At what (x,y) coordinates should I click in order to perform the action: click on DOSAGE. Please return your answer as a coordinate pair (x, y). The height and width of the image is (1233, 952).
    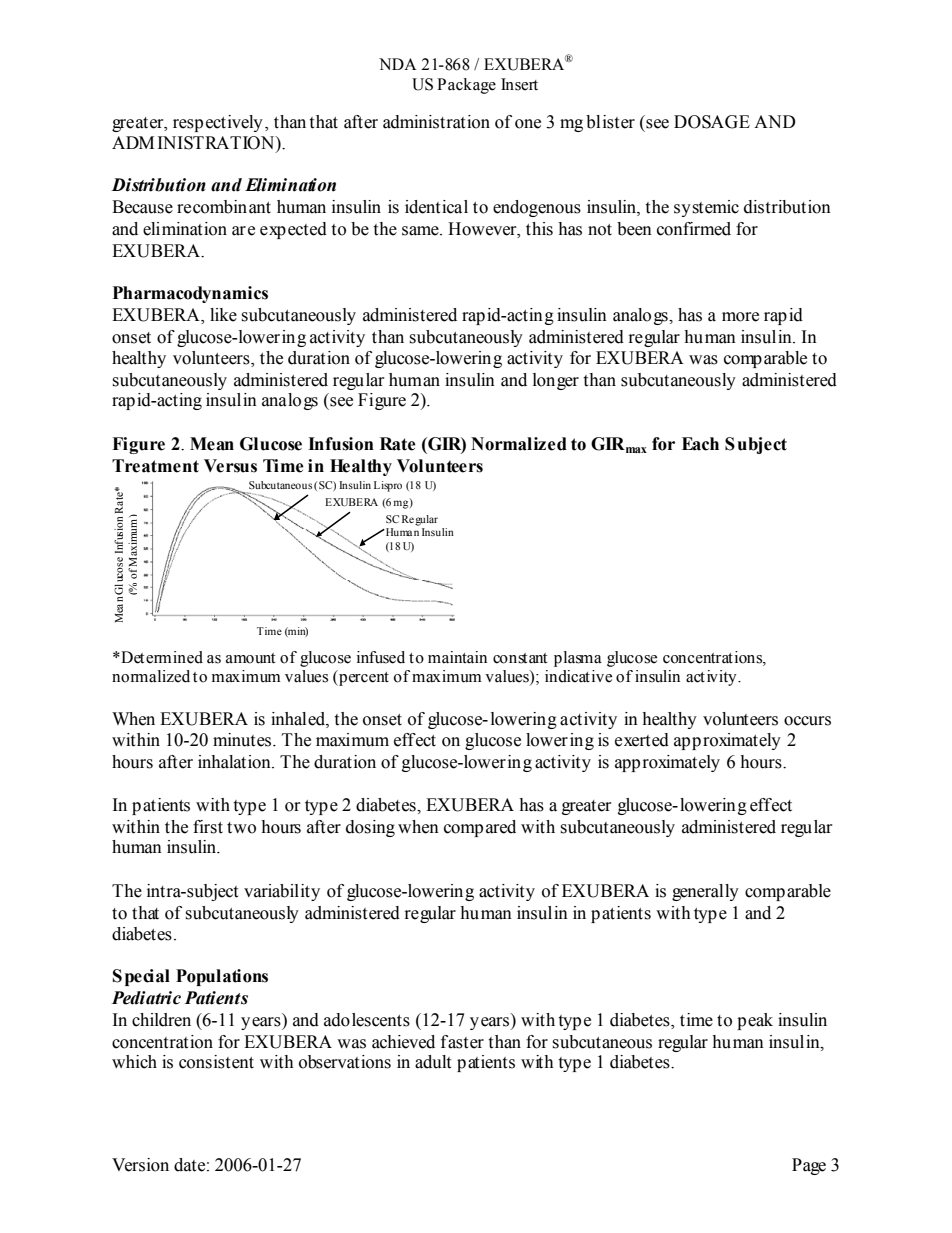
    Looking at the image, I should click on (712, 122).
